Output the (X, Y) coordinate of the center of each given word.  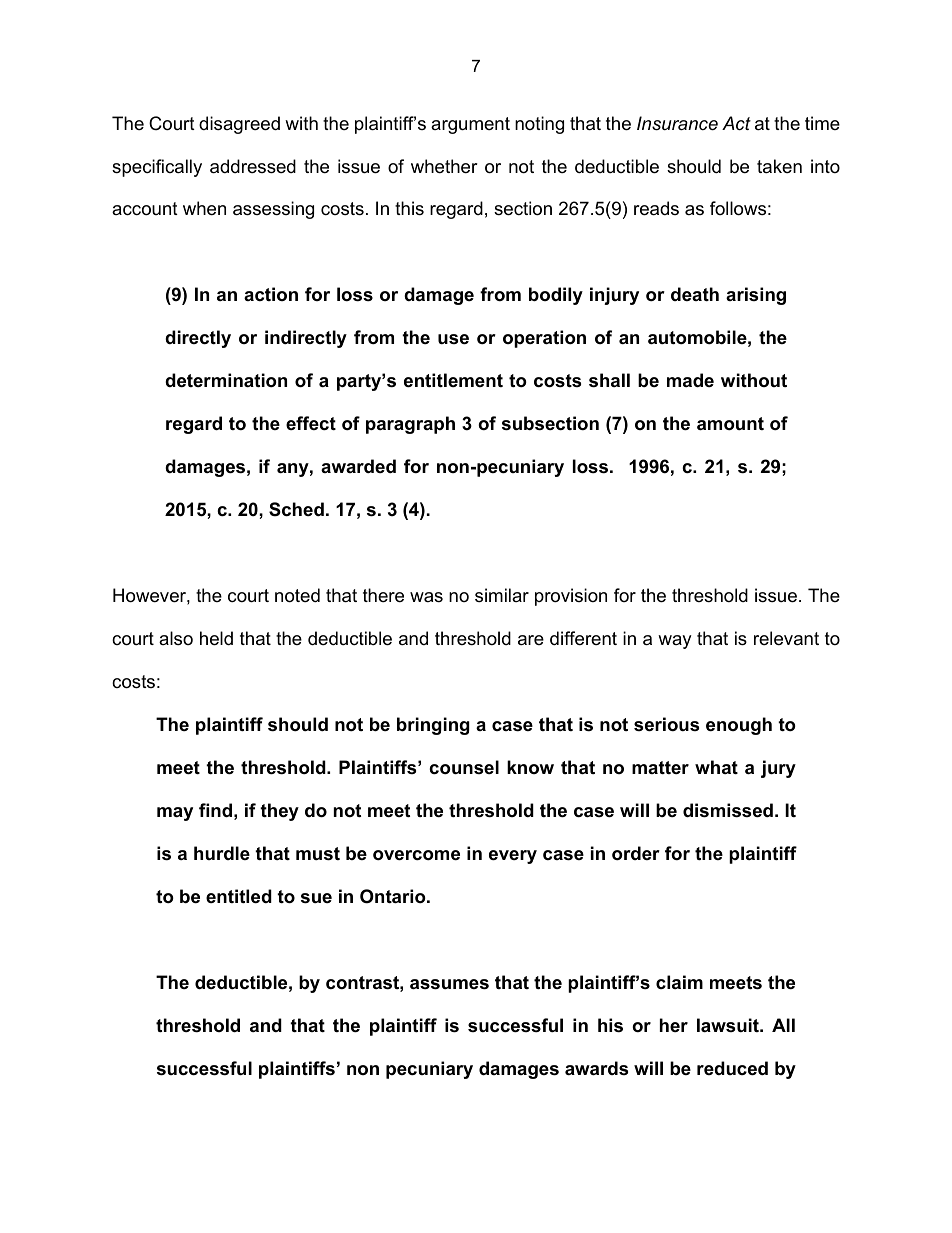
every (513, 857)
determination (226, 380)
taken (779, 166)
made (690, 380)
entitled (239, 896)
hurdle (222, 853)
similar (502, 595)
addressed (253, 166)
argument (470, 125)
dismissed (728, 810)
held (216, 638)
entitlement (453, 380)
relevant (786, 638)
